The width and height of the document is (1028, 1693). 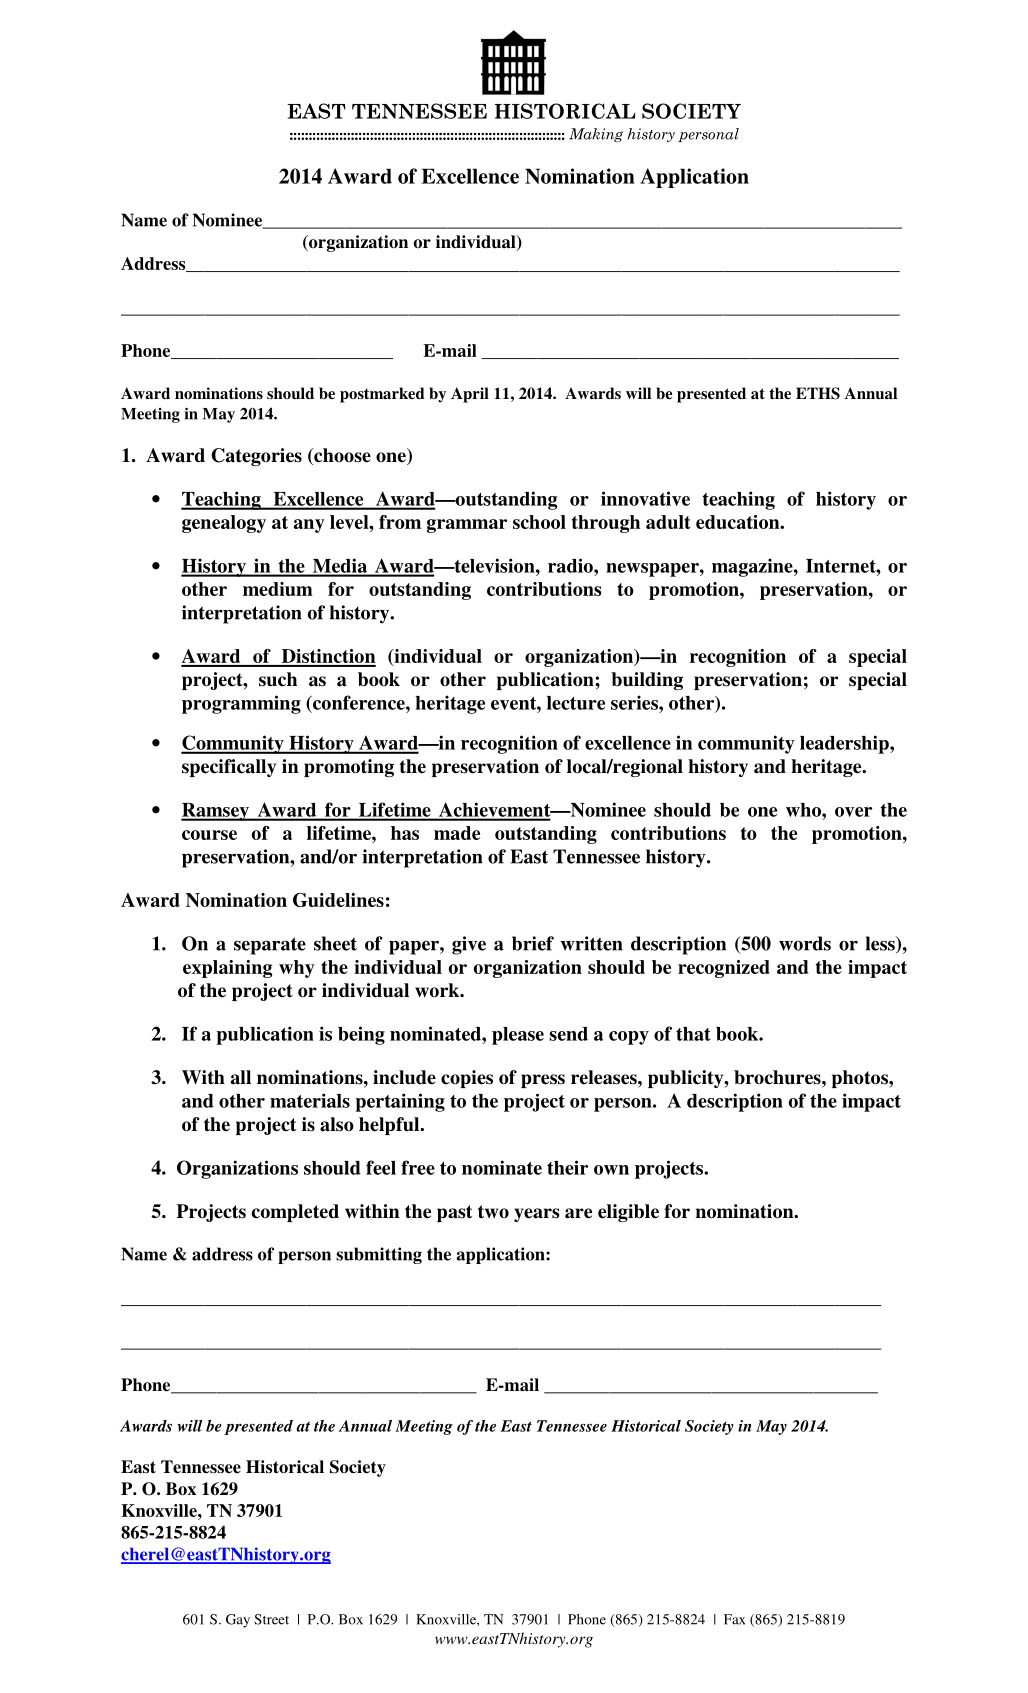 I want to click on education, so click(x=739, y=522).
